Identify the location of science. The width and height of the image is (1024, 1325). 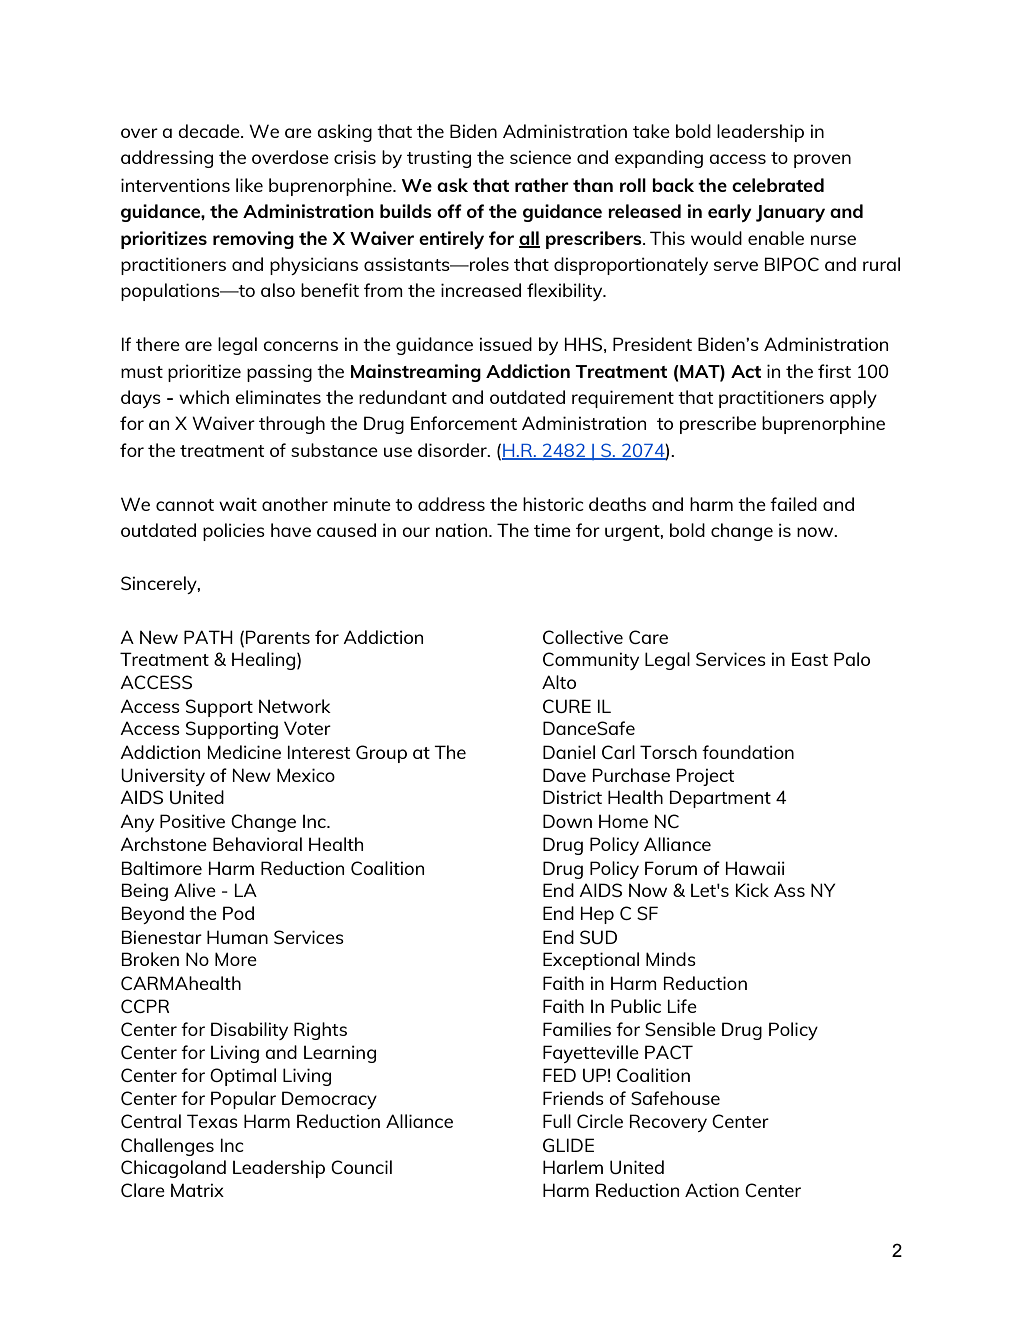
(540, 157).
